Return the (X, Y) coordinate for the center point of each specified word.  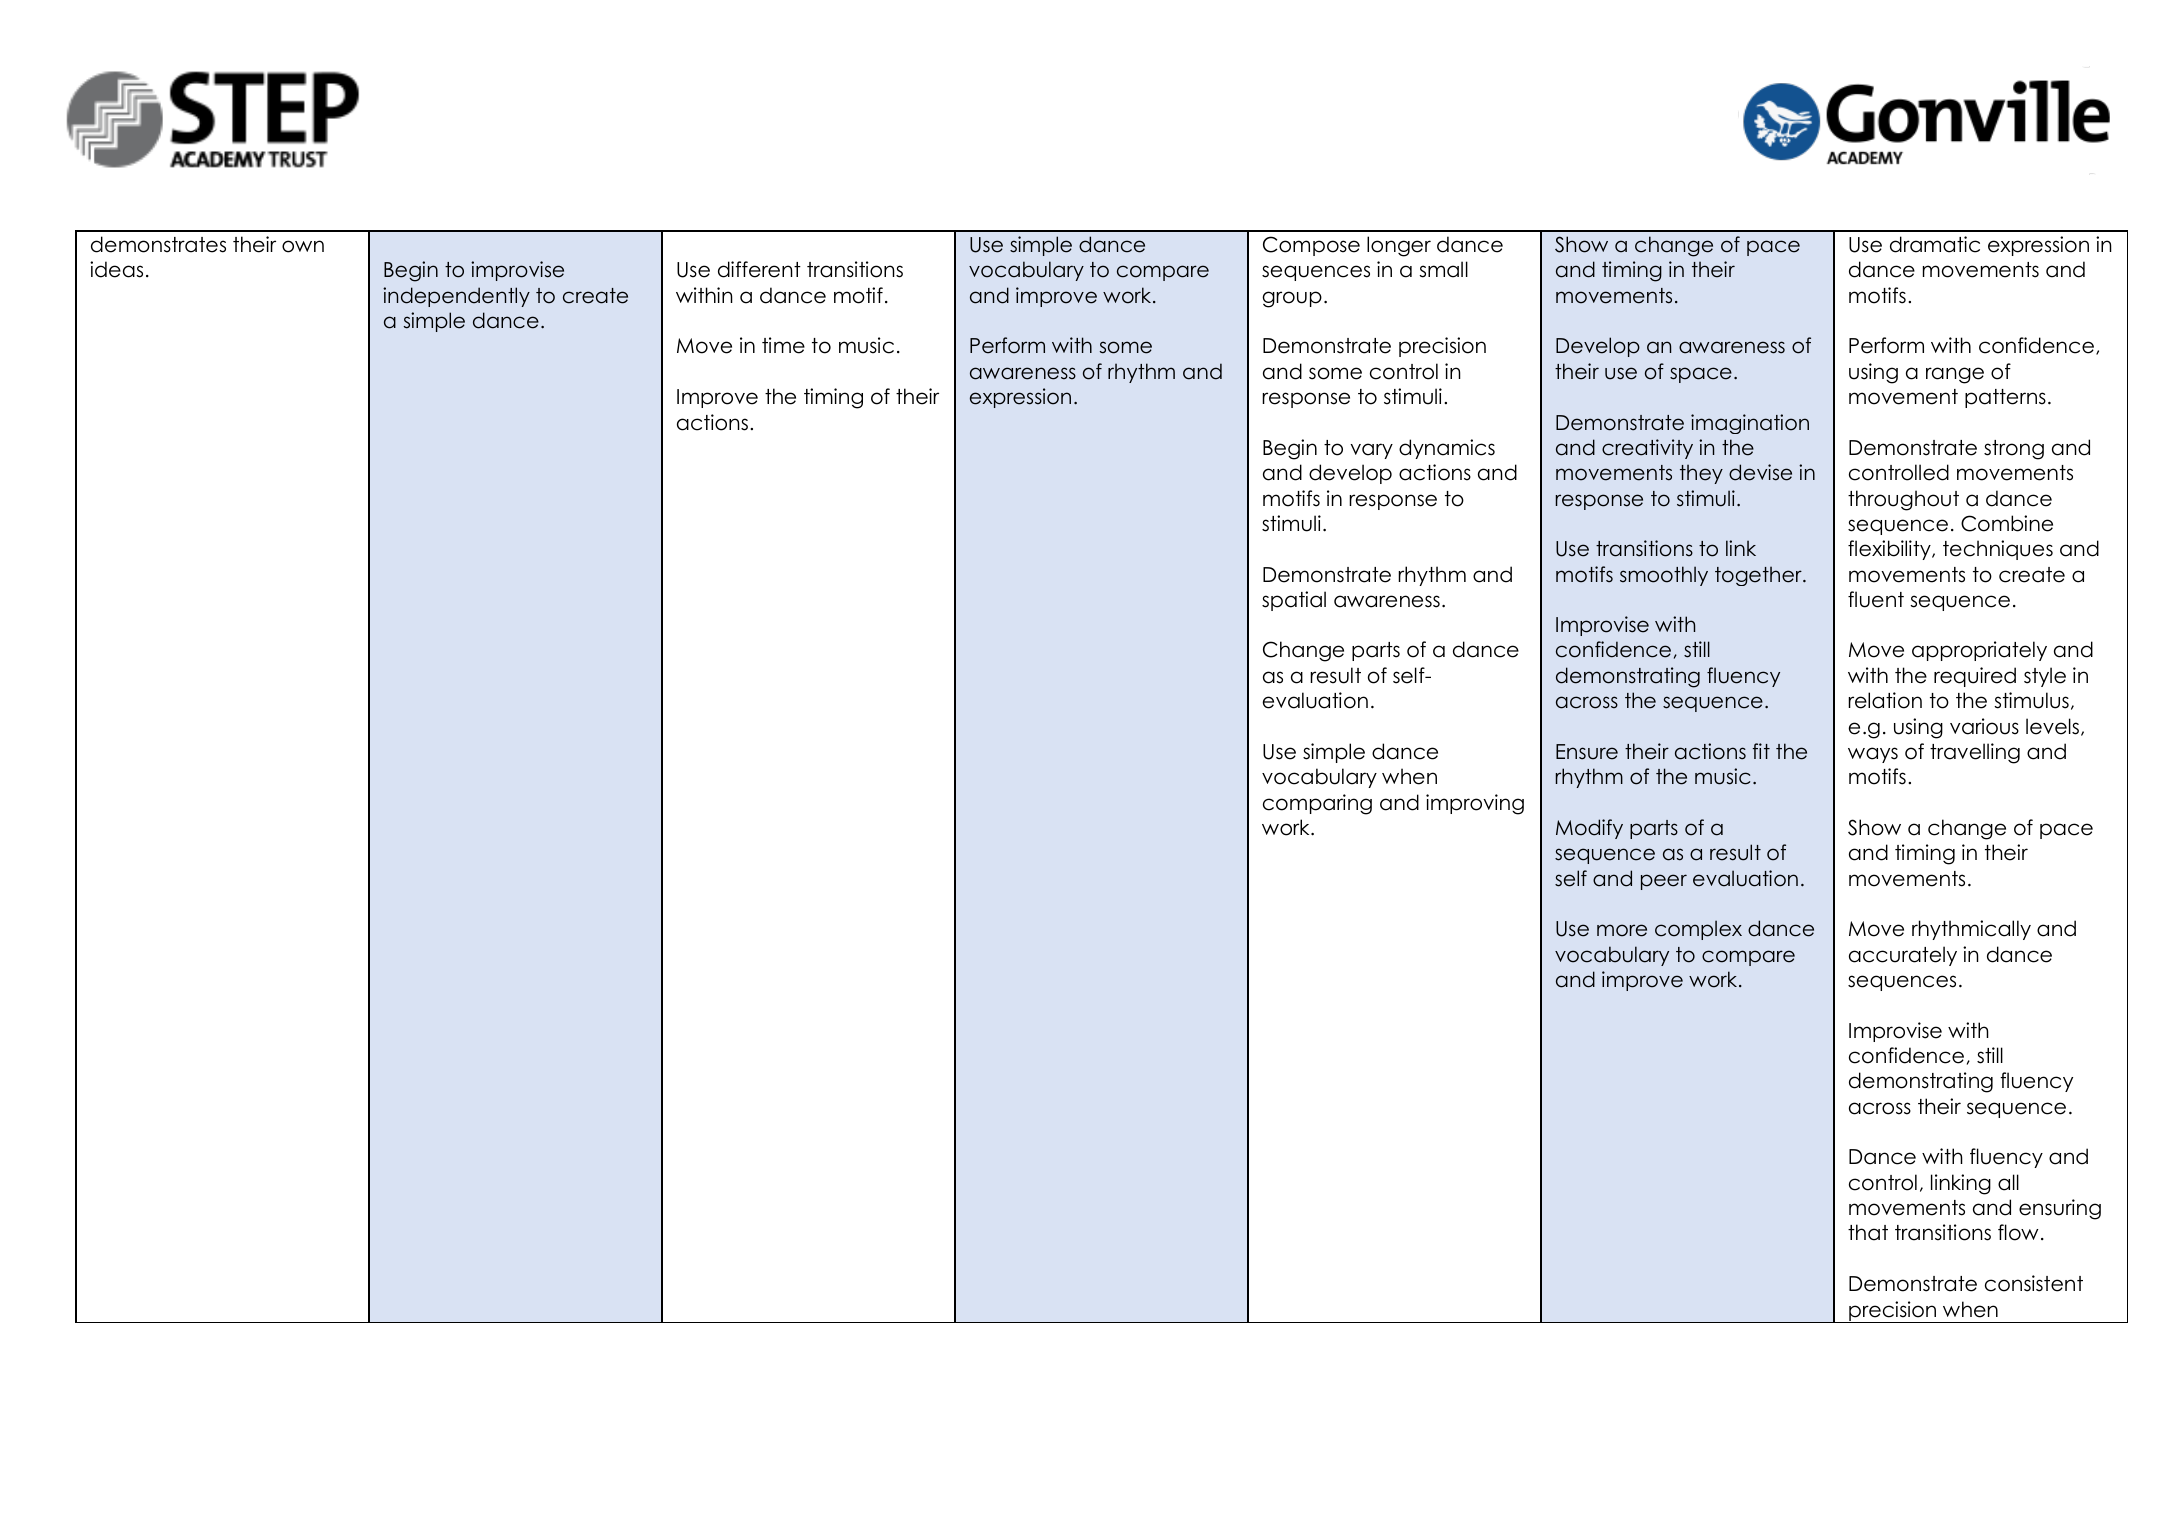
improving (1475, 804)
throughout (1903, 500)
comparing (1317, 804)
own (303, 246)
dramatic (1935, 244)
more (1622, 930)
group (1292, 299)
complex (1698, 930)
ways (1873, 755)
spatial (1294, 601)
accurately (1903, 956)
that (1868, 1232)
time (783, 345)
